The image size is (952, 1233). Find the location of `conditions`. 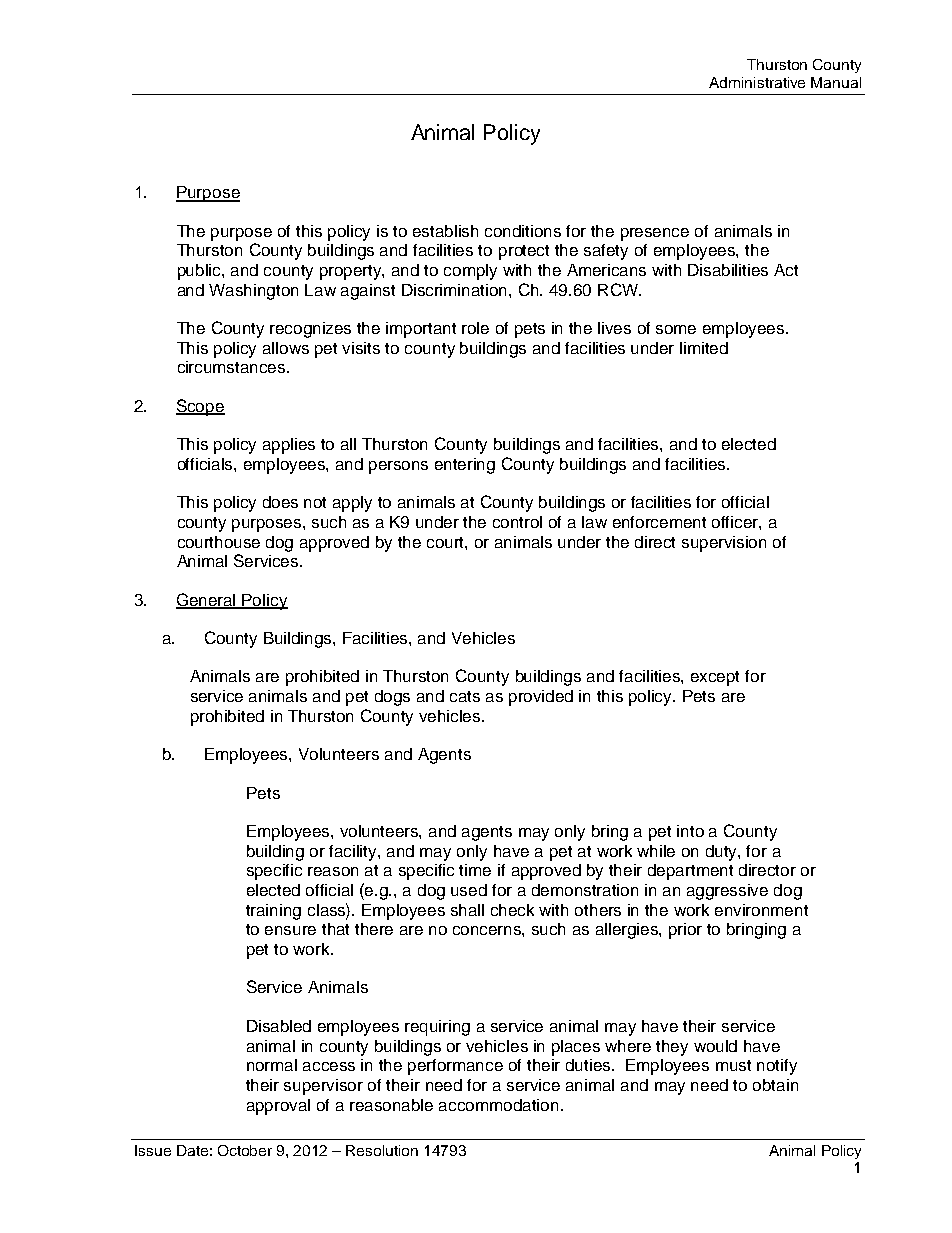

conditions is located at coordinates (523, 231).
